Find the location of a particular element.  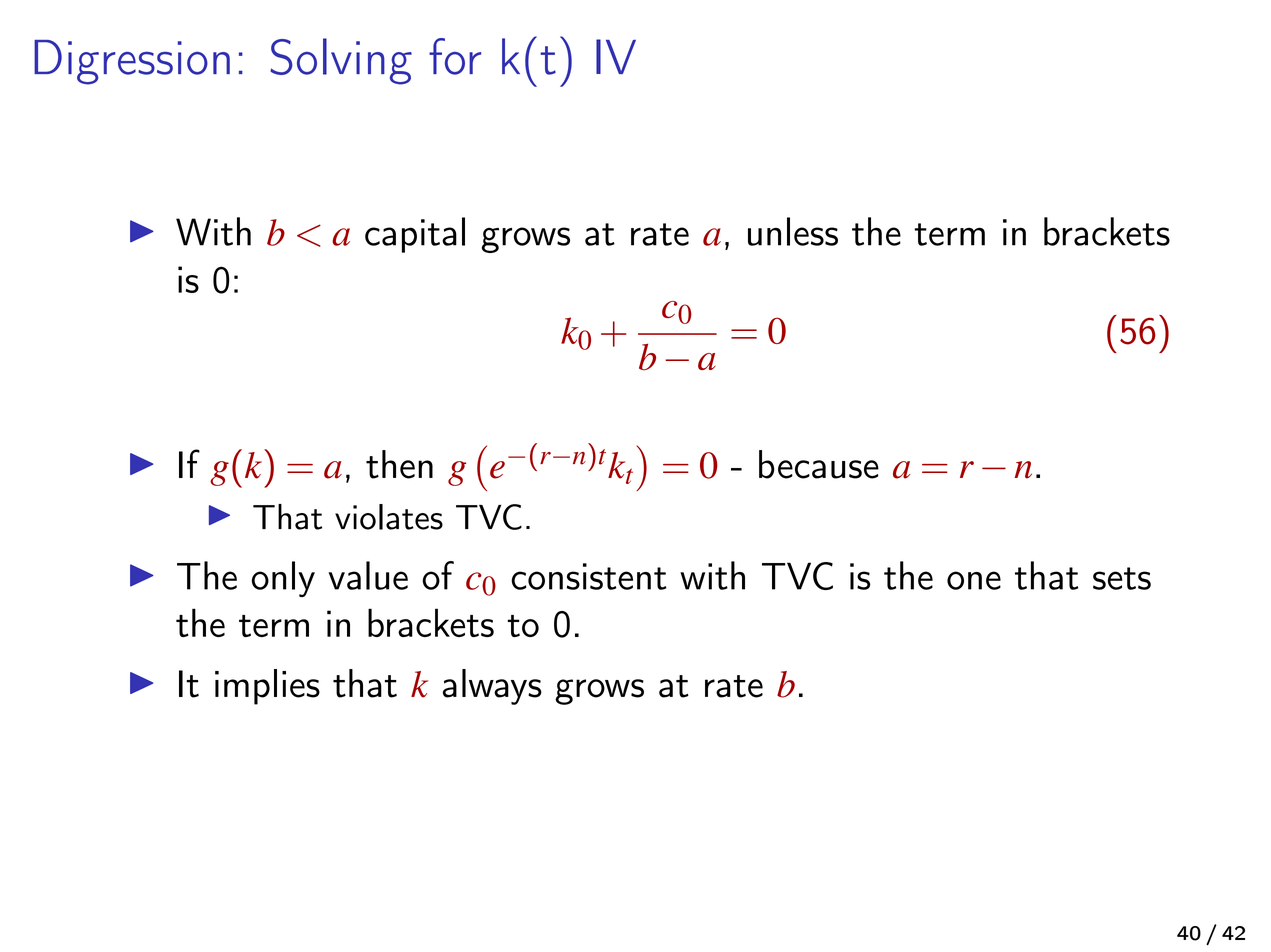

always is located at coordinates (492, 687).
